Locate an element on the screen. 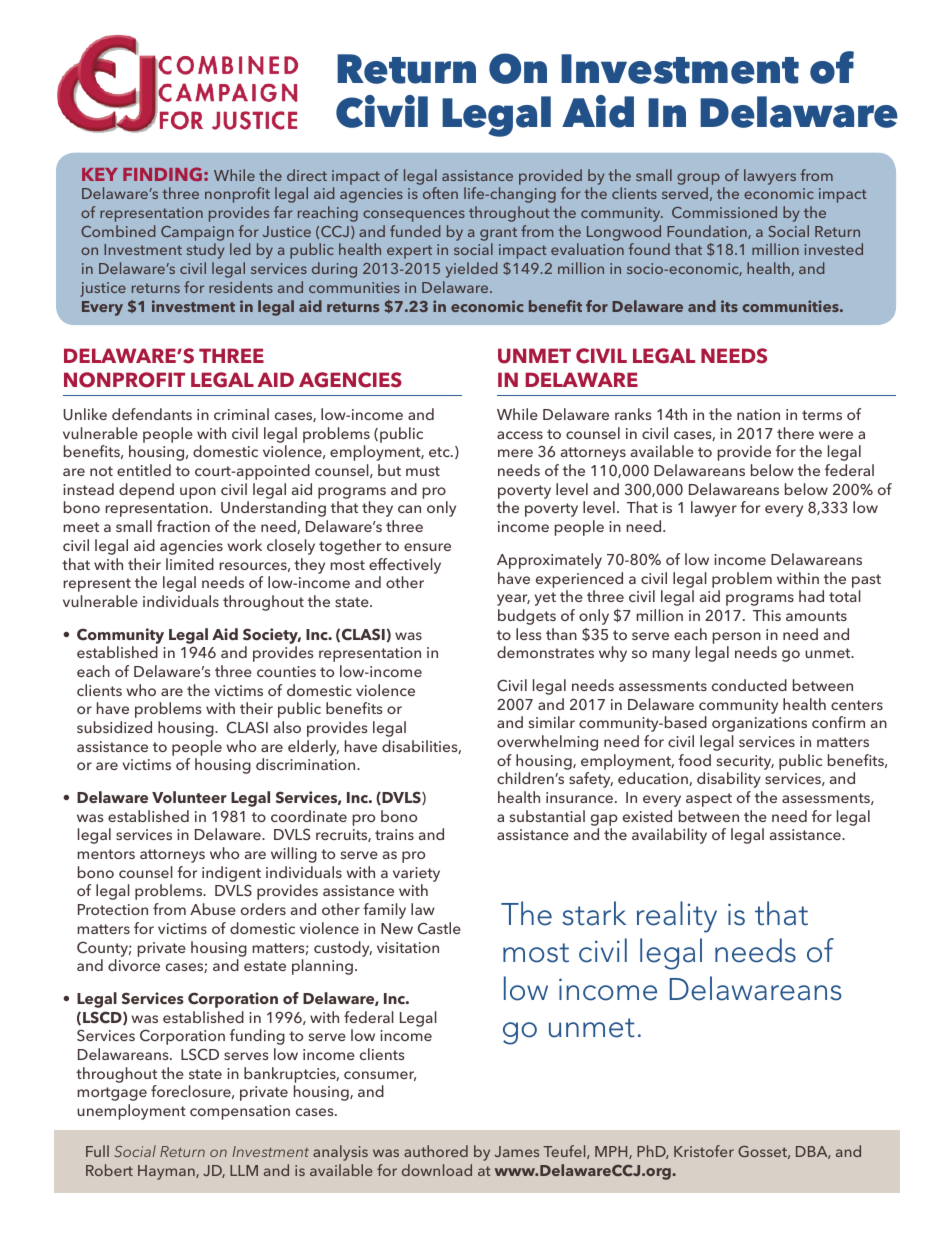 This screenshot has width=952, height=1233. subsidized is located at coordinates (114, 727).
